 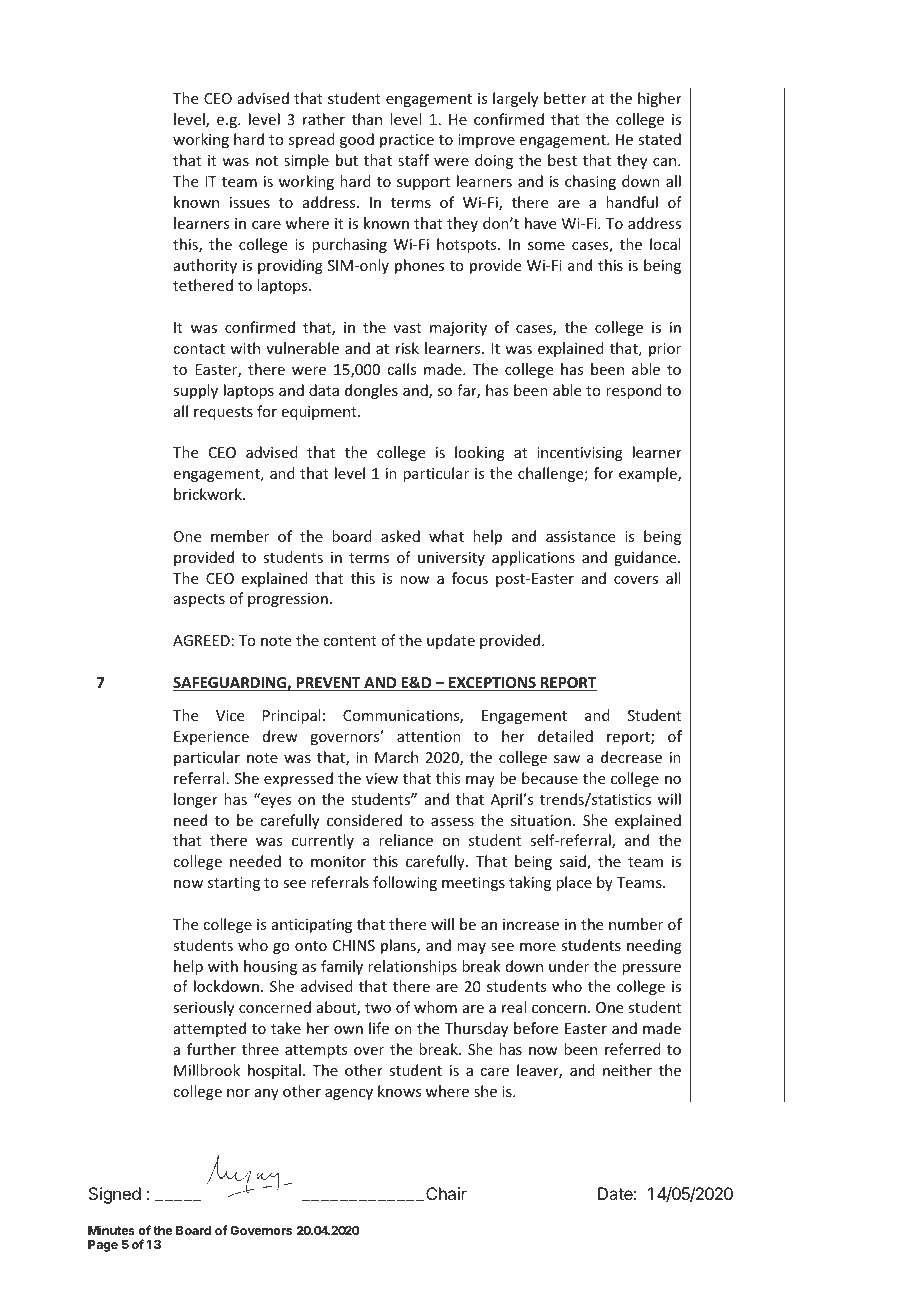 What do you see at coordinates (400, 536) in the screenshot?
I see `asked` at bounding box center [400, 536].
